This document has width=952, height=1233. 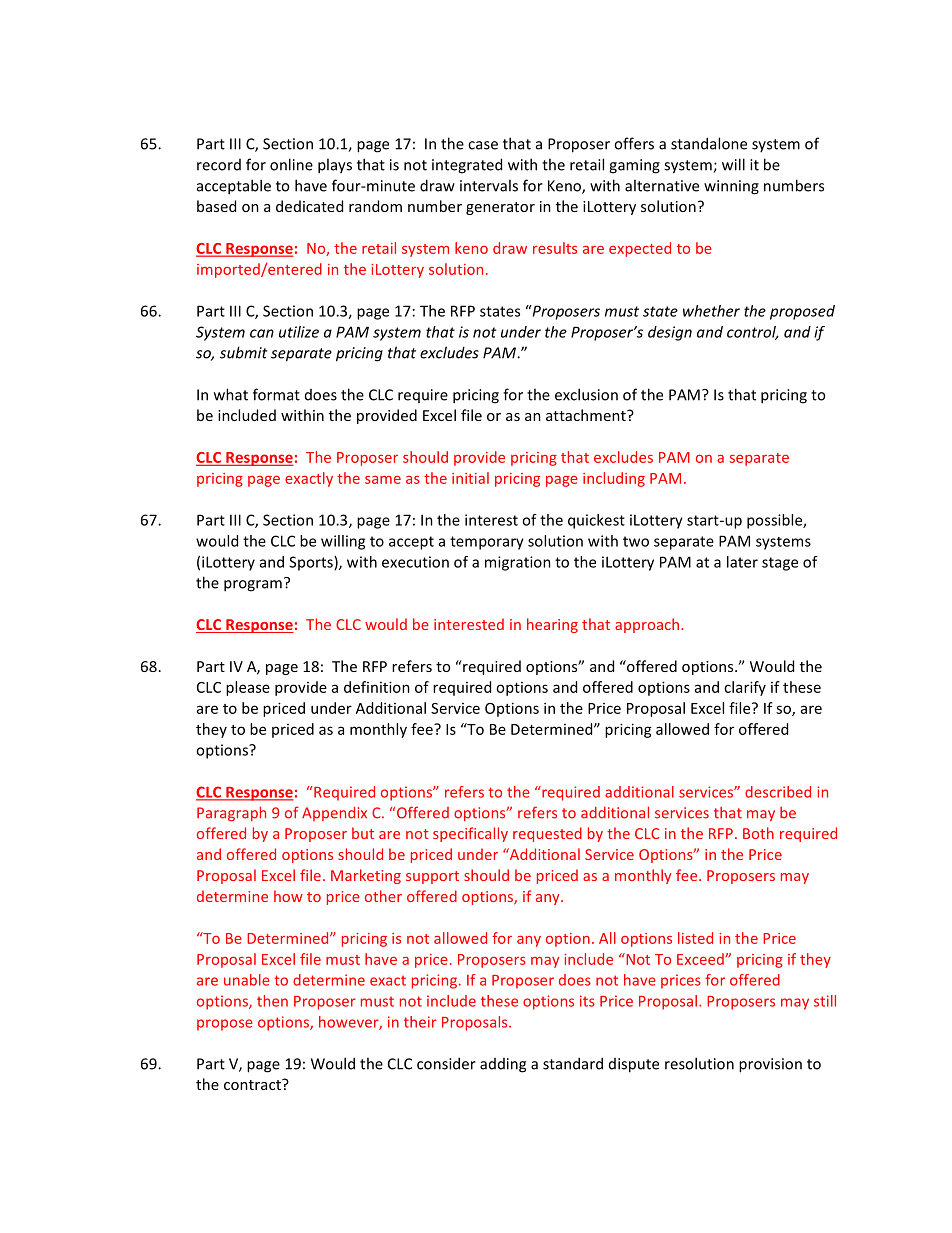 What do you see at coordinates (547, 834) in the document?
I see `requested` at bounding box center [547, 834].
